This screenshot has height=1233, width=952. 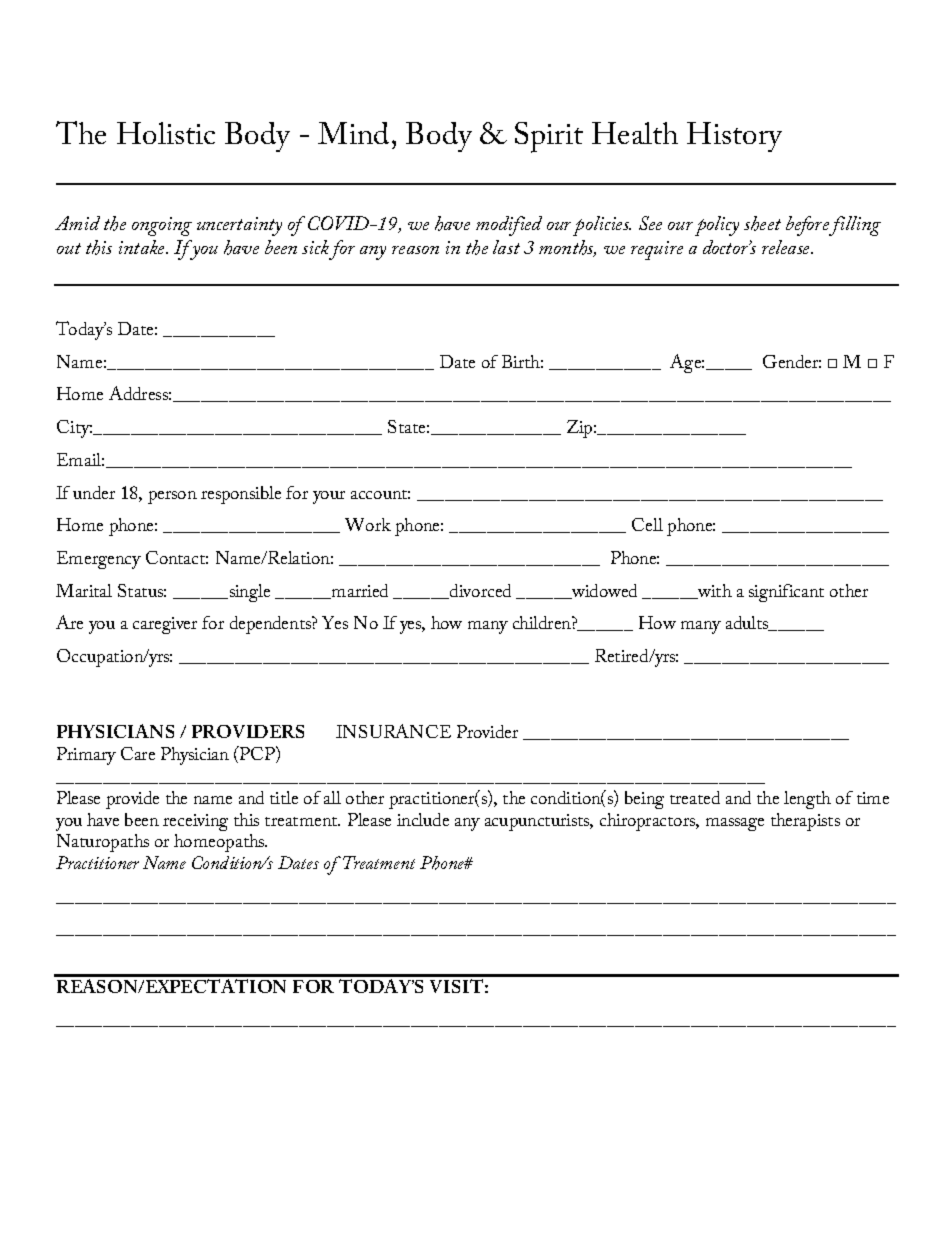 What do you see at coordinates (787, 247) in the screenshot?
I see `release` at bounding box center [787, 247].
